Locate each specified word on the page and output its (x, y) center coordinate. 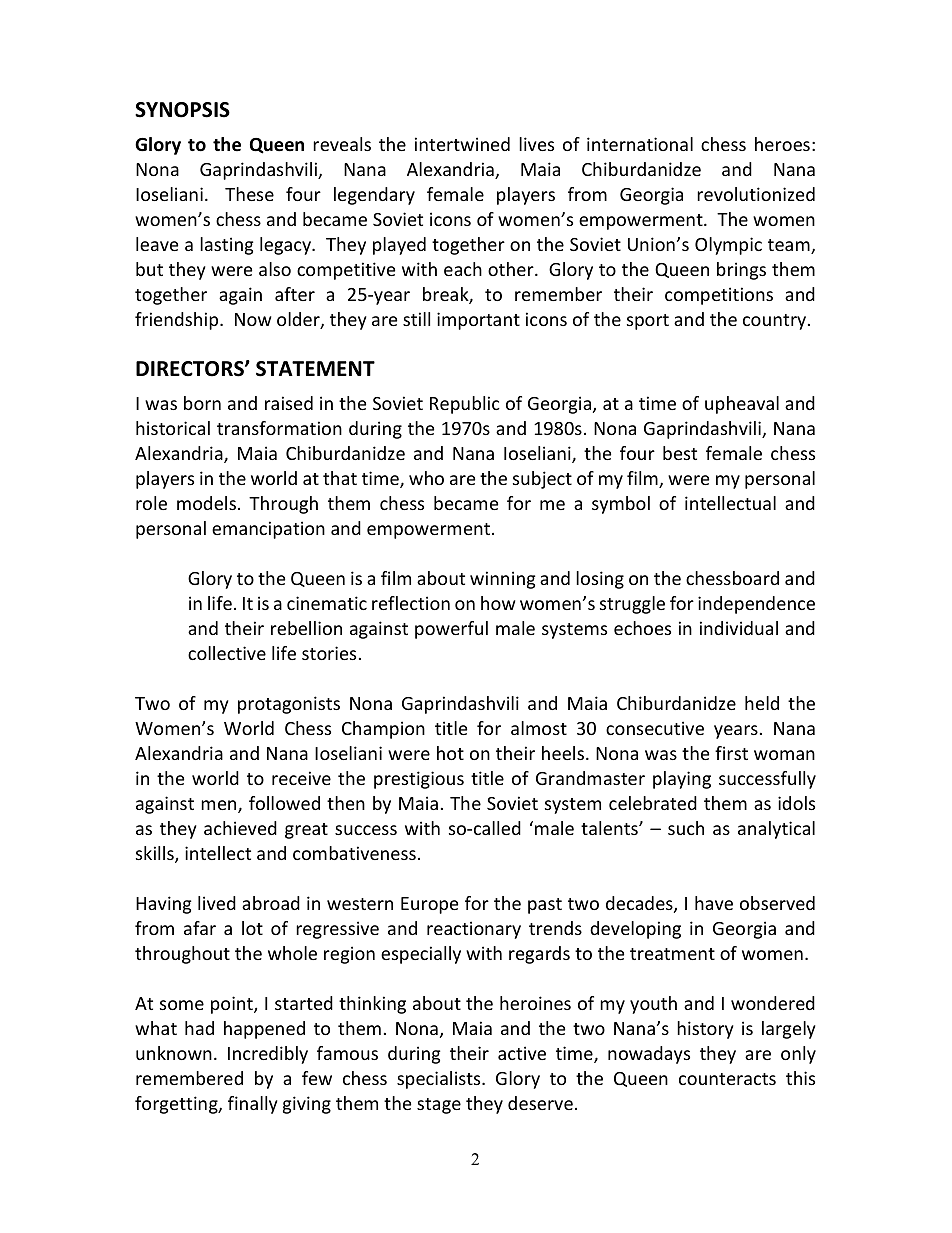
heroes (782, 144)
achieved (240, 828)
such (686, 828)
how (498, 603)
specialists (440, 1080)
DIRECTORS (191, 369)
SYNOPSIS (182, 110)
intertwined (462, 144)
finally (253, 1105)
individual (739, 628)
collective (227, 653)
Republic (465, 405)
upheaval (742, 405)
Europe (429, 905)
